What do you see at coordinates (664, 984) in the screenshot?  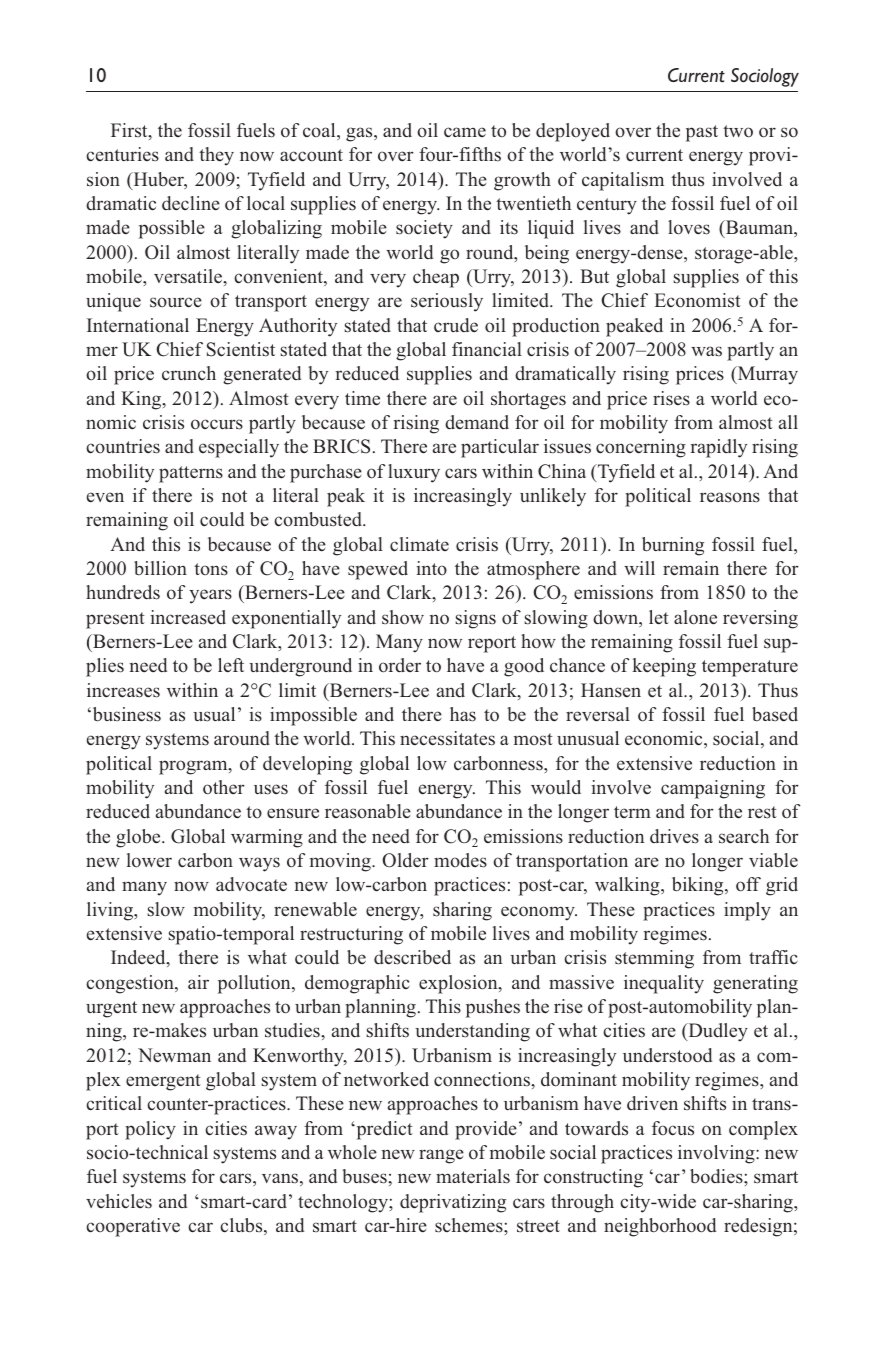 I see `inequality` at bounding box center [664, 984].
